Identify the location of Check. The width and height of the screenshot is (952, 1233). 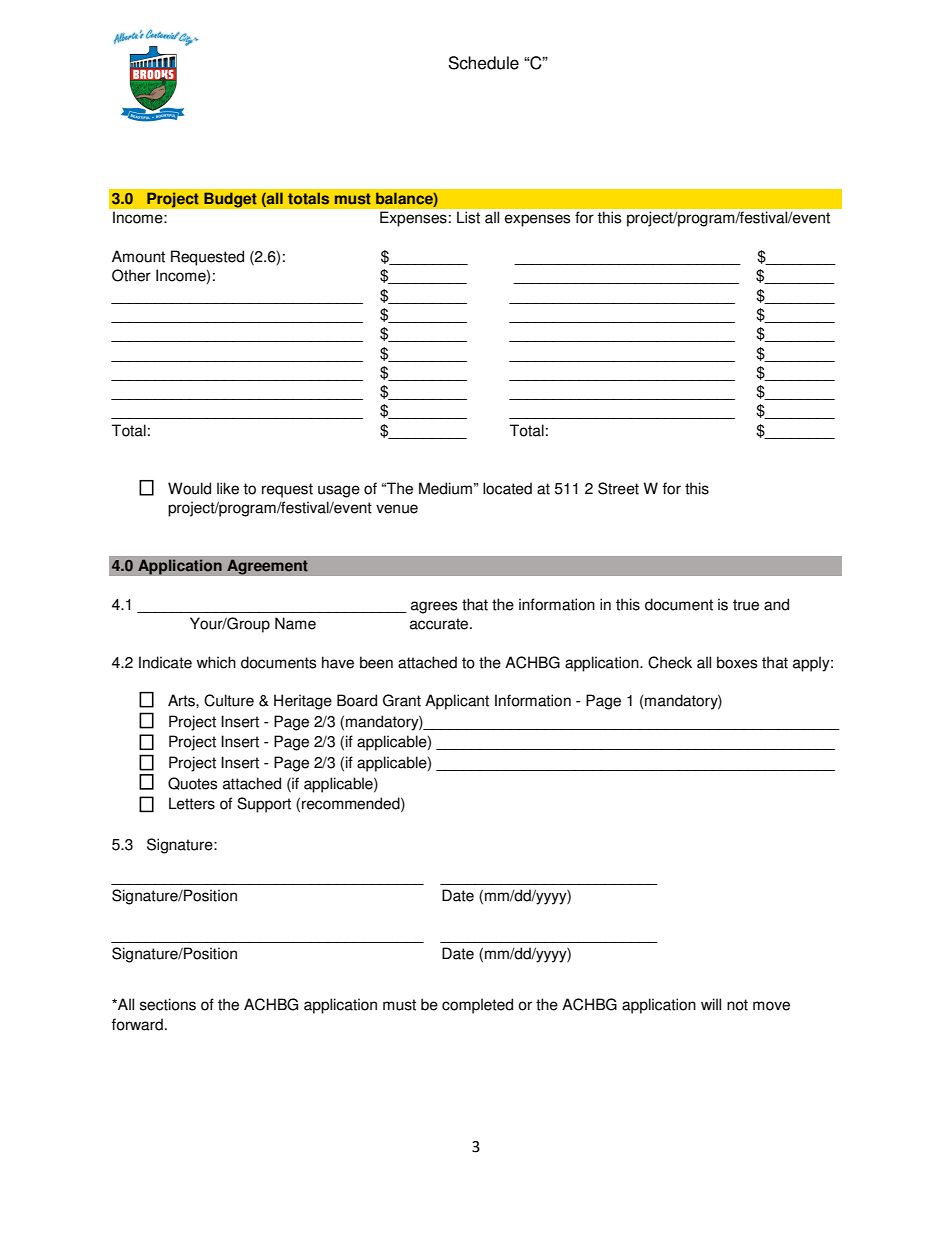
(670, 662).
